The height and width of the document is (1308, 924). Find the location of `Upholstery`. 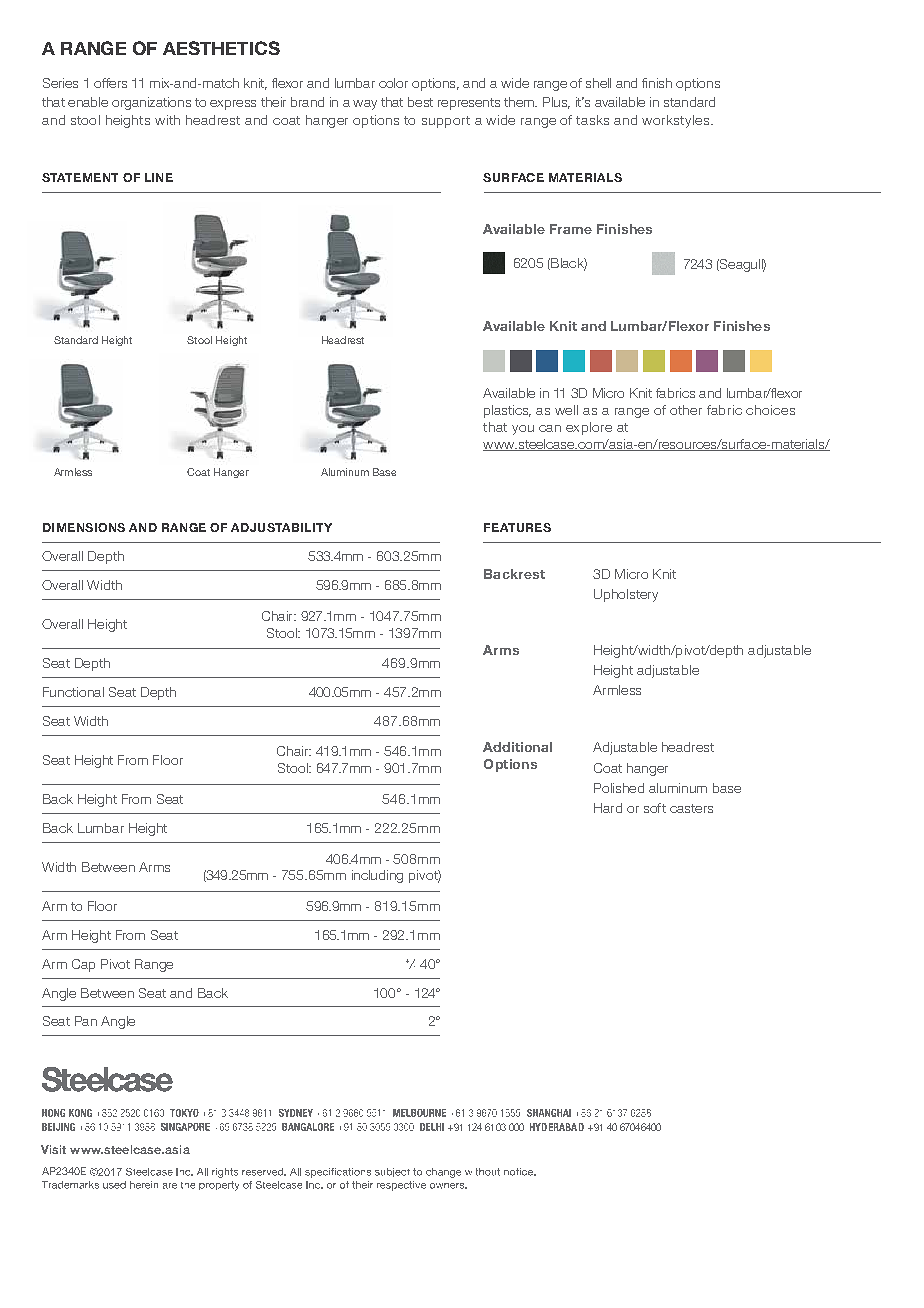

Upholstery is located at coordinates (626, 595).
